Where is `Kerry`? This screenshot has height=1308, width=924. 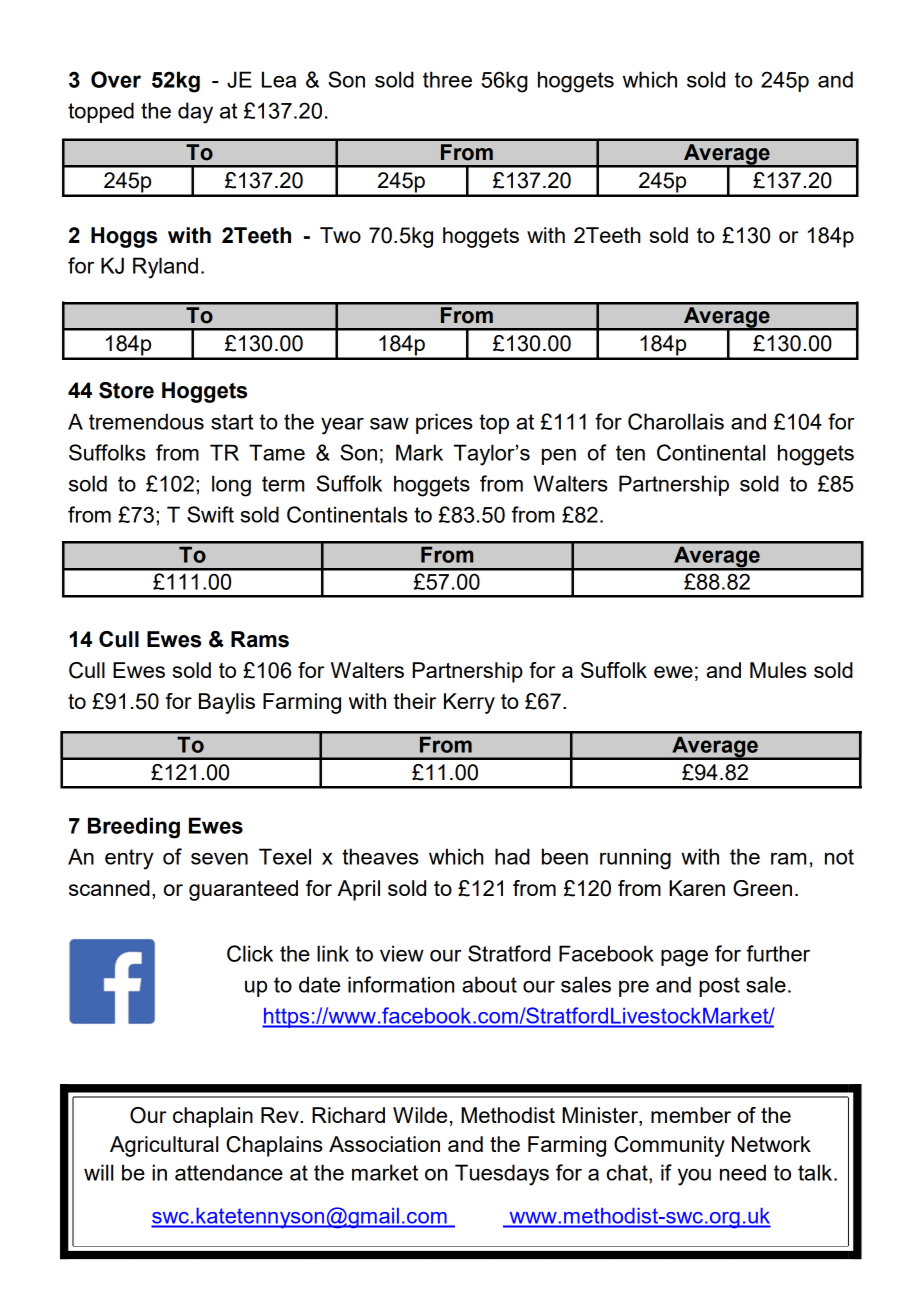 Kerry is located at coordinates (469, 703).
